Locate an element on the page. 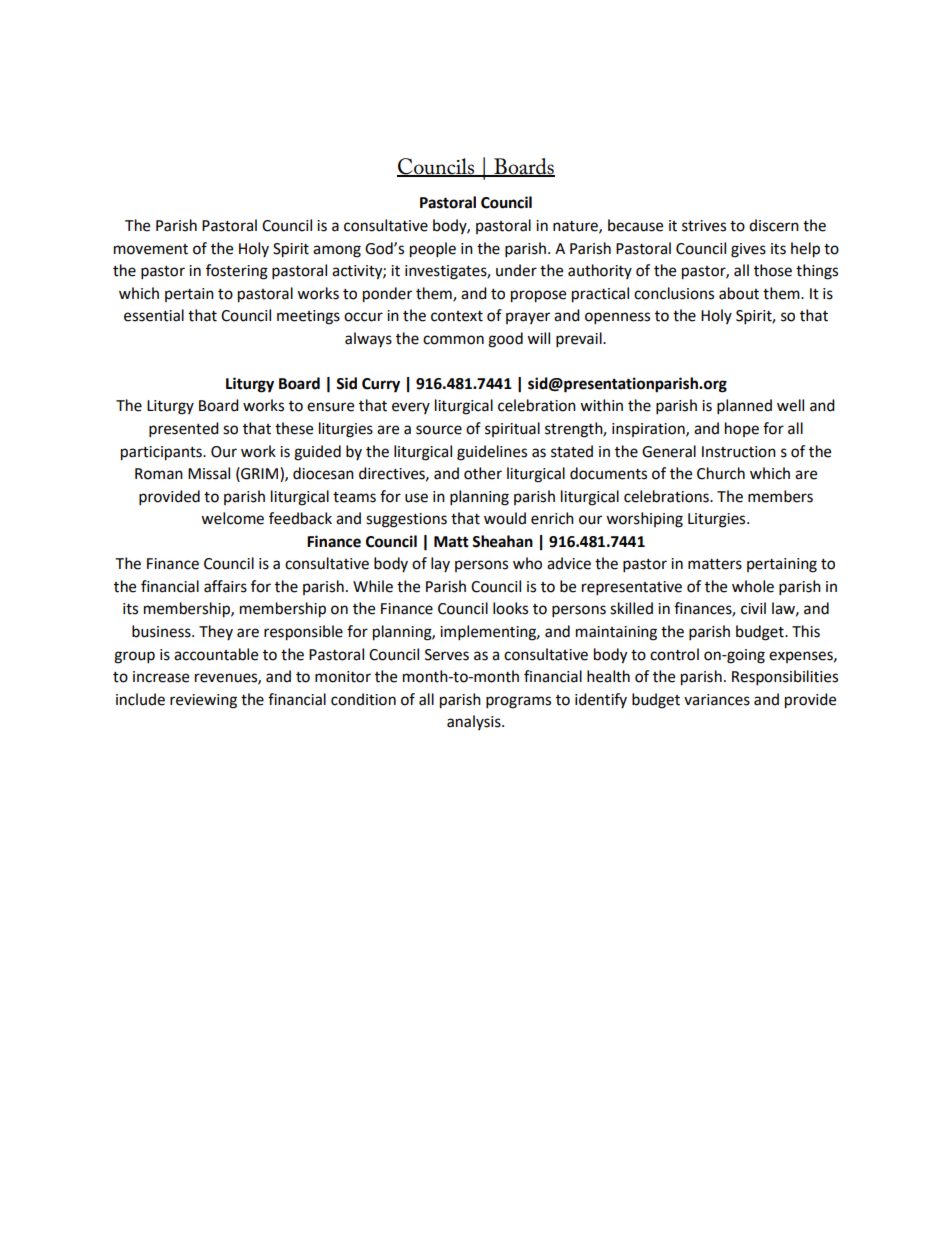  reviewing is located at coordinates (203, 701).
